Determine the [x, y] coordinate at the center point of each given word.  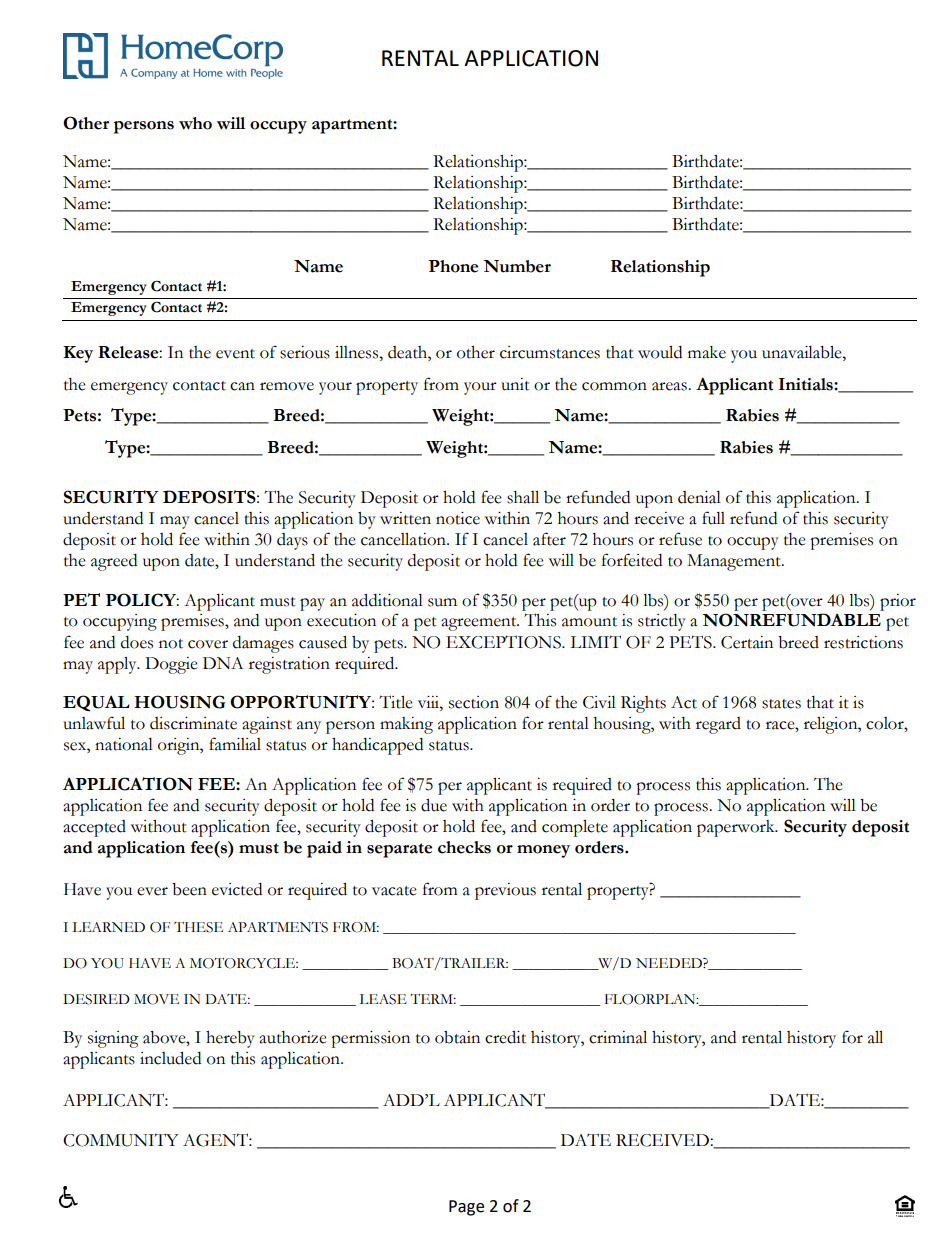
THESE [198, 927]
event [235, 354]
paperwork [737, 828]
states [781, 704]
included [170, 1058]
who [195, 123]
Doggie [171, 665]
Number [517, 266]
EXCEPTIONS [504, 642]
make [707, 352]
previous [505, 891]
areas [670, 386]
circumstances [550, 352]
